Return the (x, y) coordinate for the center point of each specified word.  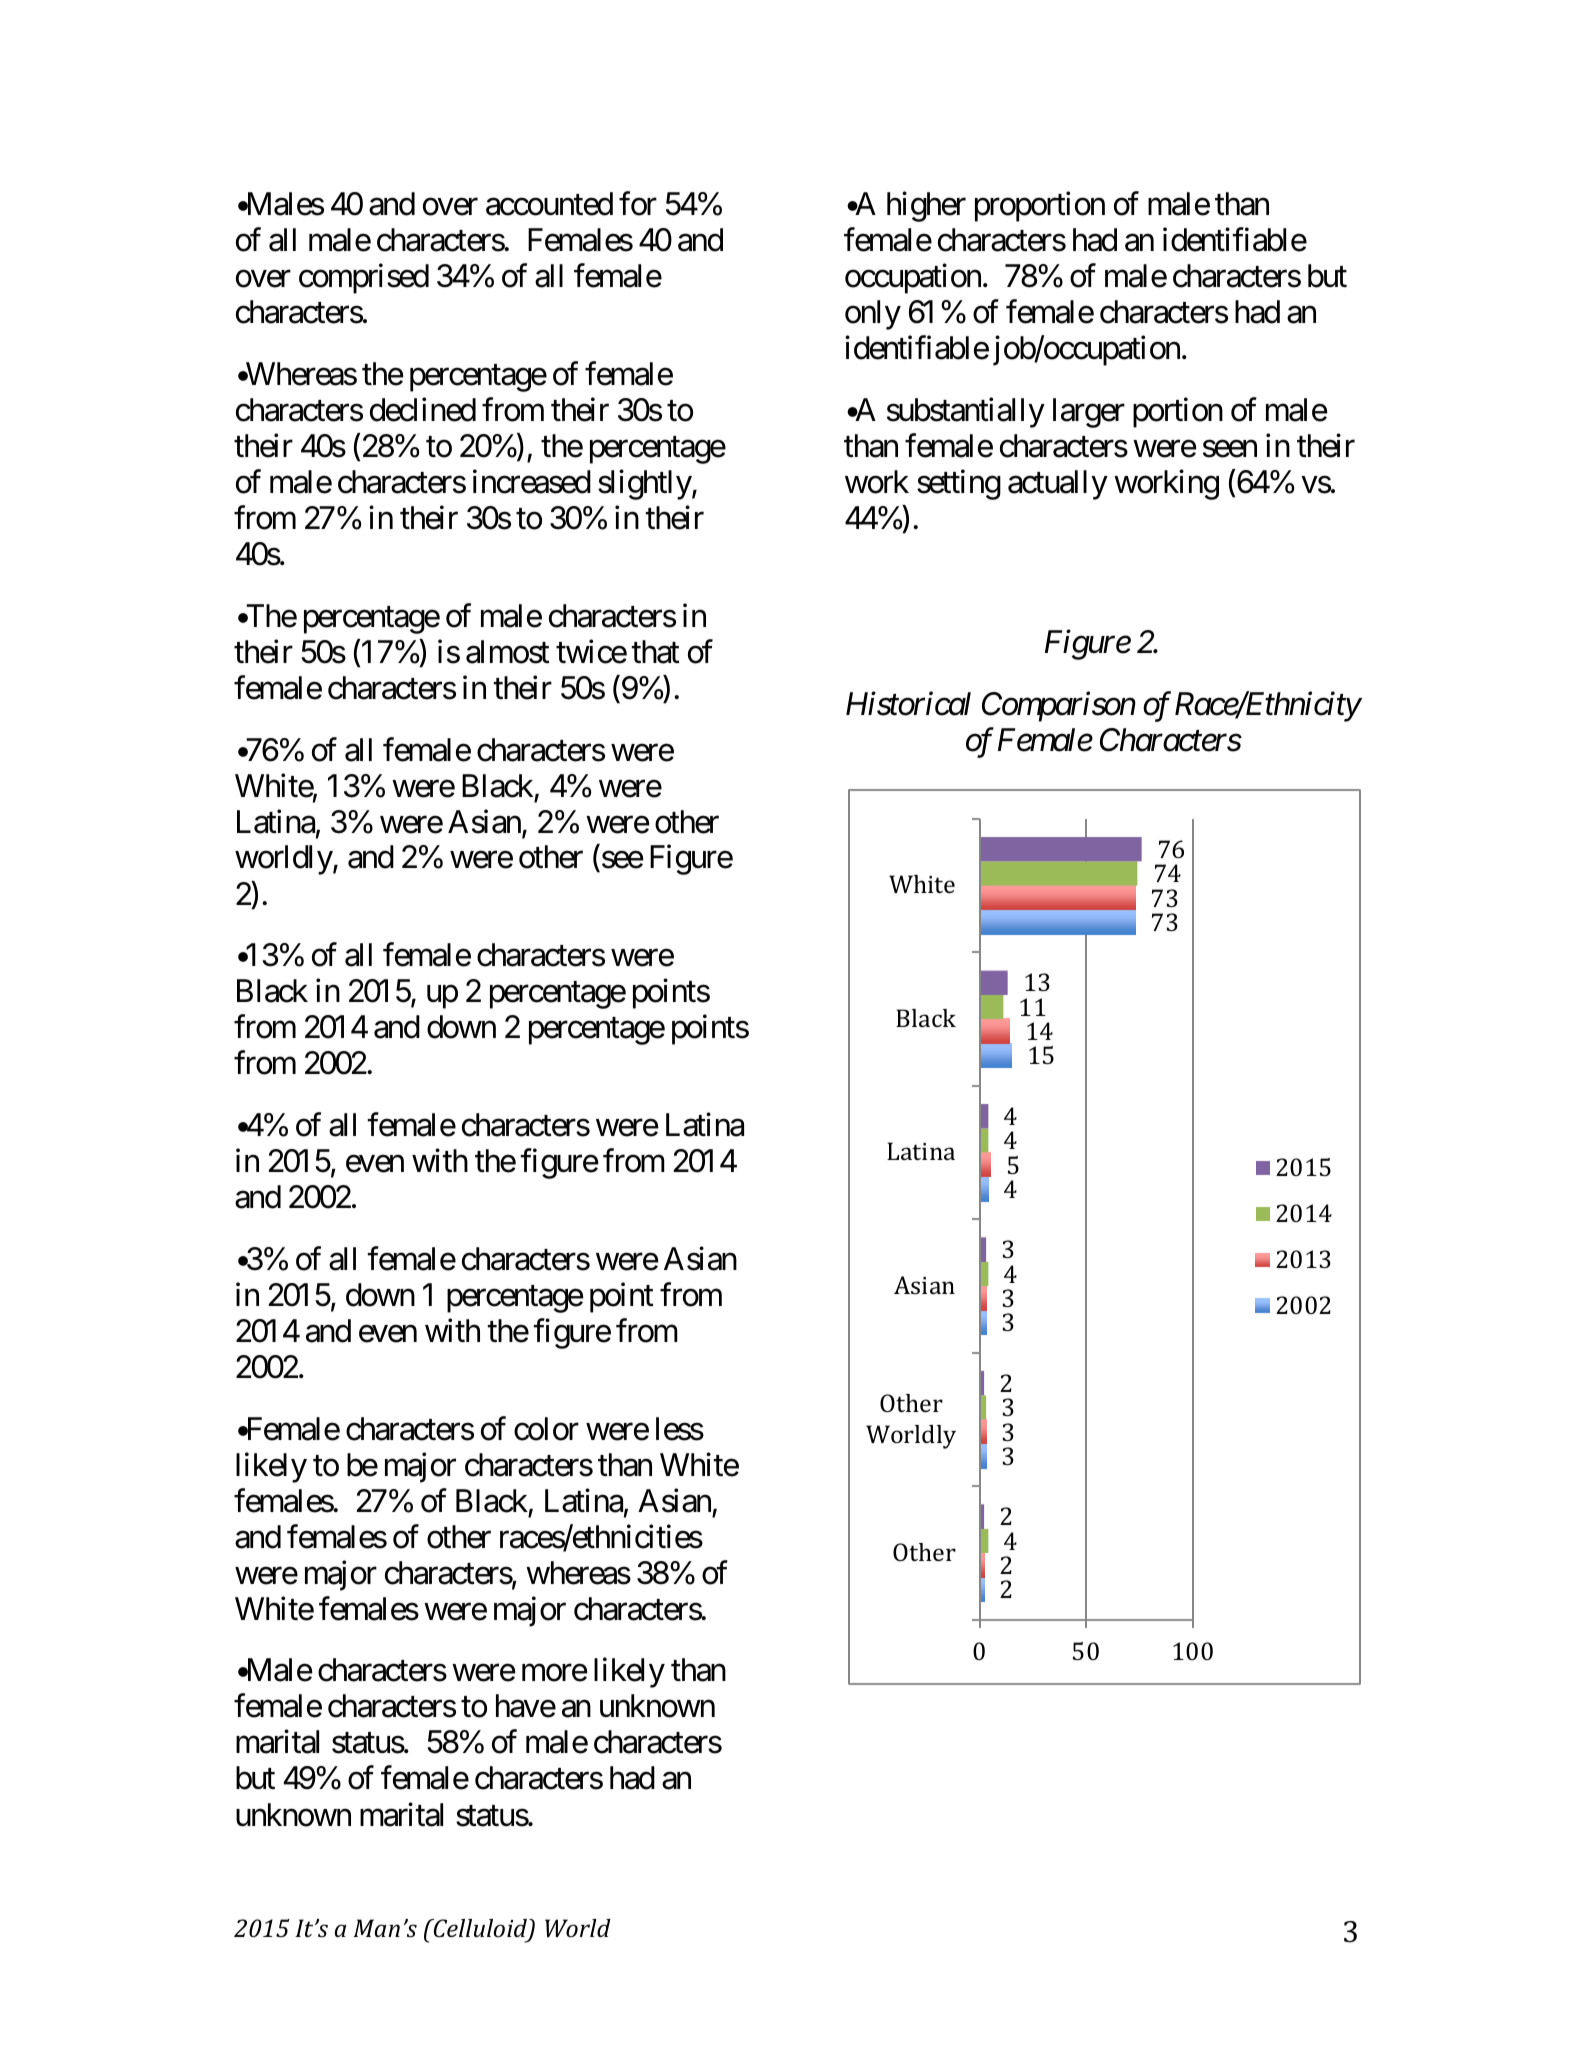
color (546, 1429)
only (873, 315)
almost (508, 652)
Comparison (1059, 707)
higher (926, 207)
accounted (549, 204)
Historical (908, 703)
